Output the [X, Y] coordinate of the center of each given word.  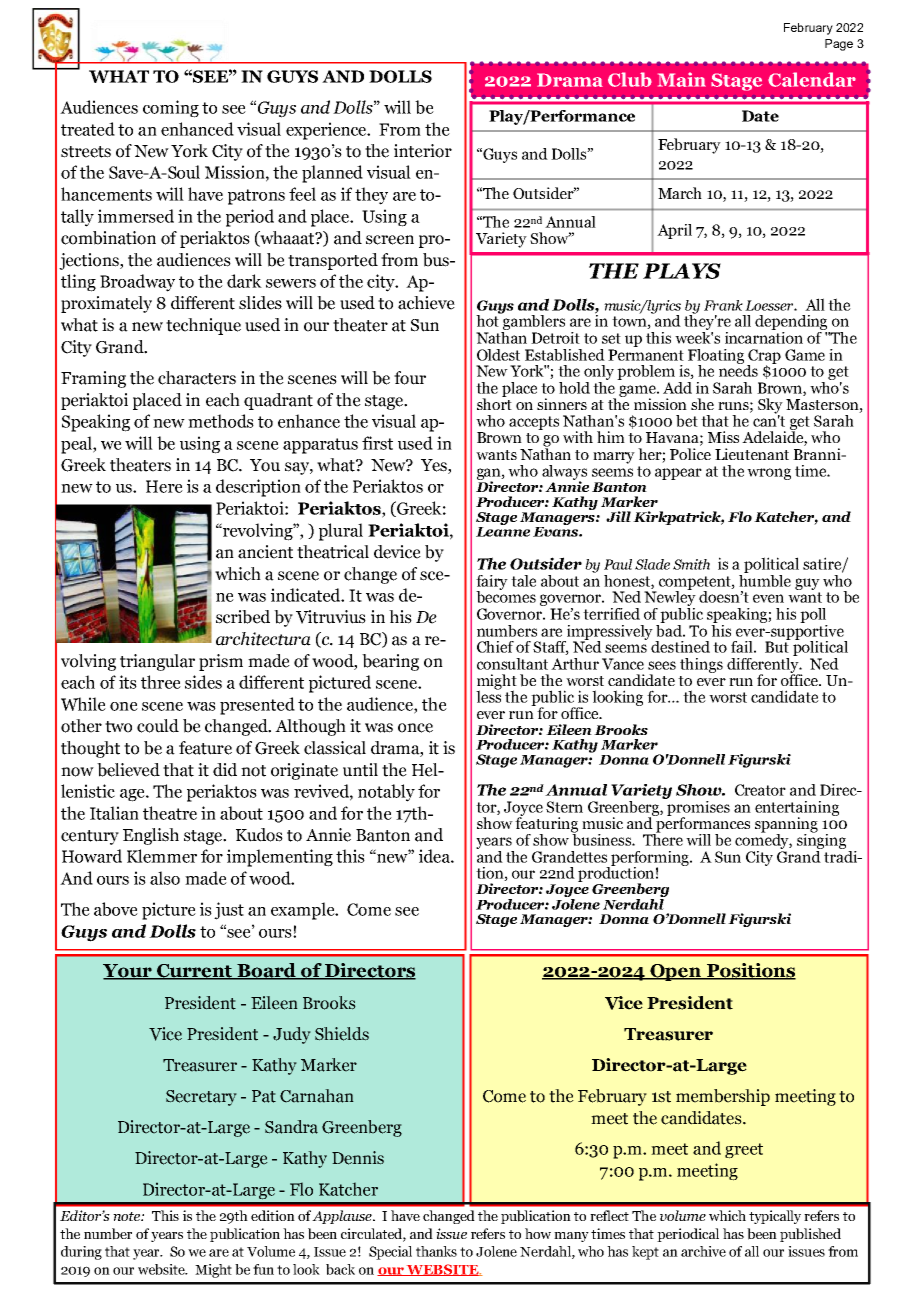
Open [676, 972]
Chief [495, 647]
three [161, 682]
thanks [436, 1251]
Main [682, 79]
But [778, 646]
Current [195, 972]
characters [197, 378]
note [127, 1216]
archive [703, 1251]
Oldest [498, 355]
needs [738, 369]
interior [423, 151]
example [304, 911]
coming [171, 109]
